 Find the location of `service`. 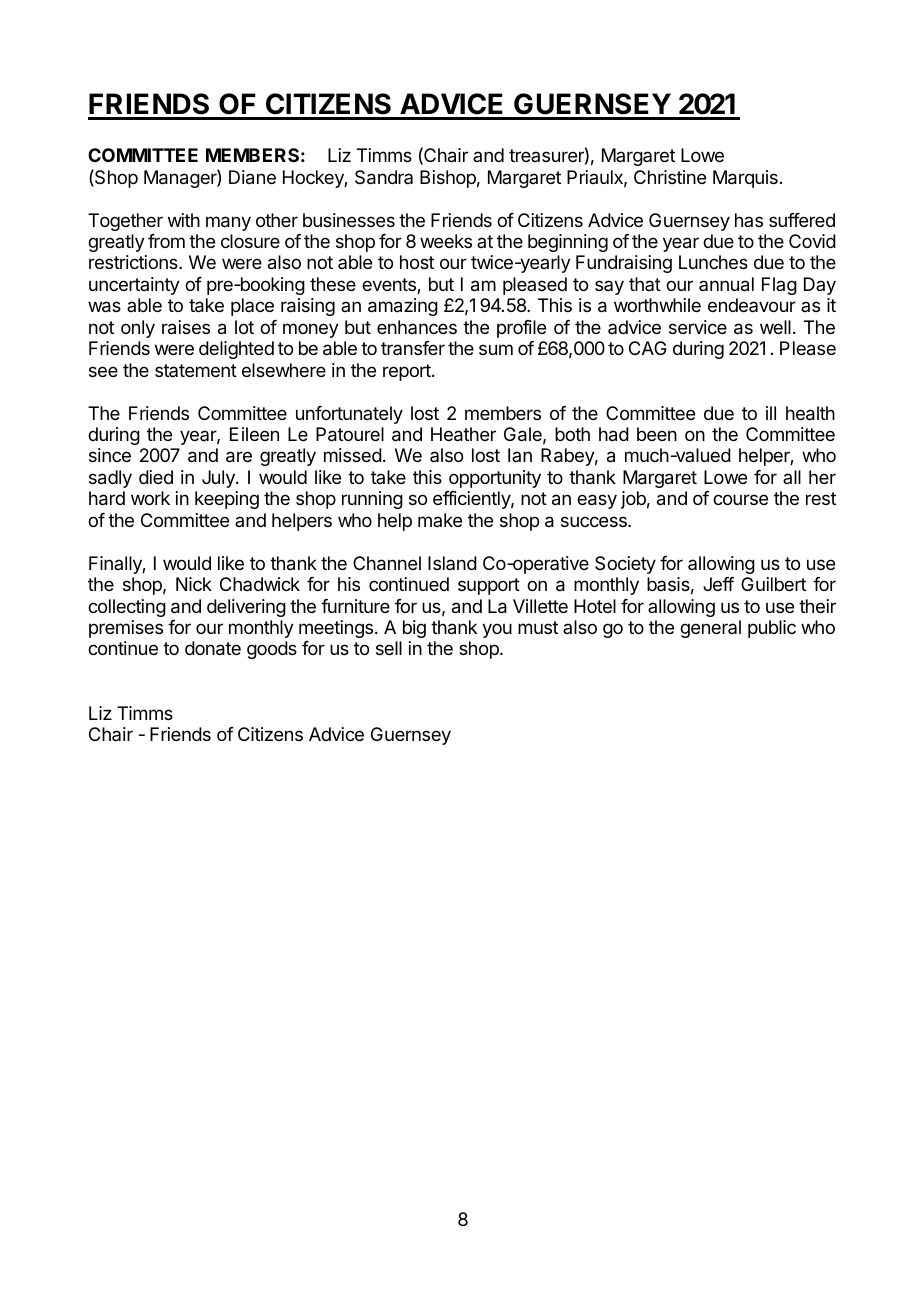

service is located at coordinates (698, 327).
